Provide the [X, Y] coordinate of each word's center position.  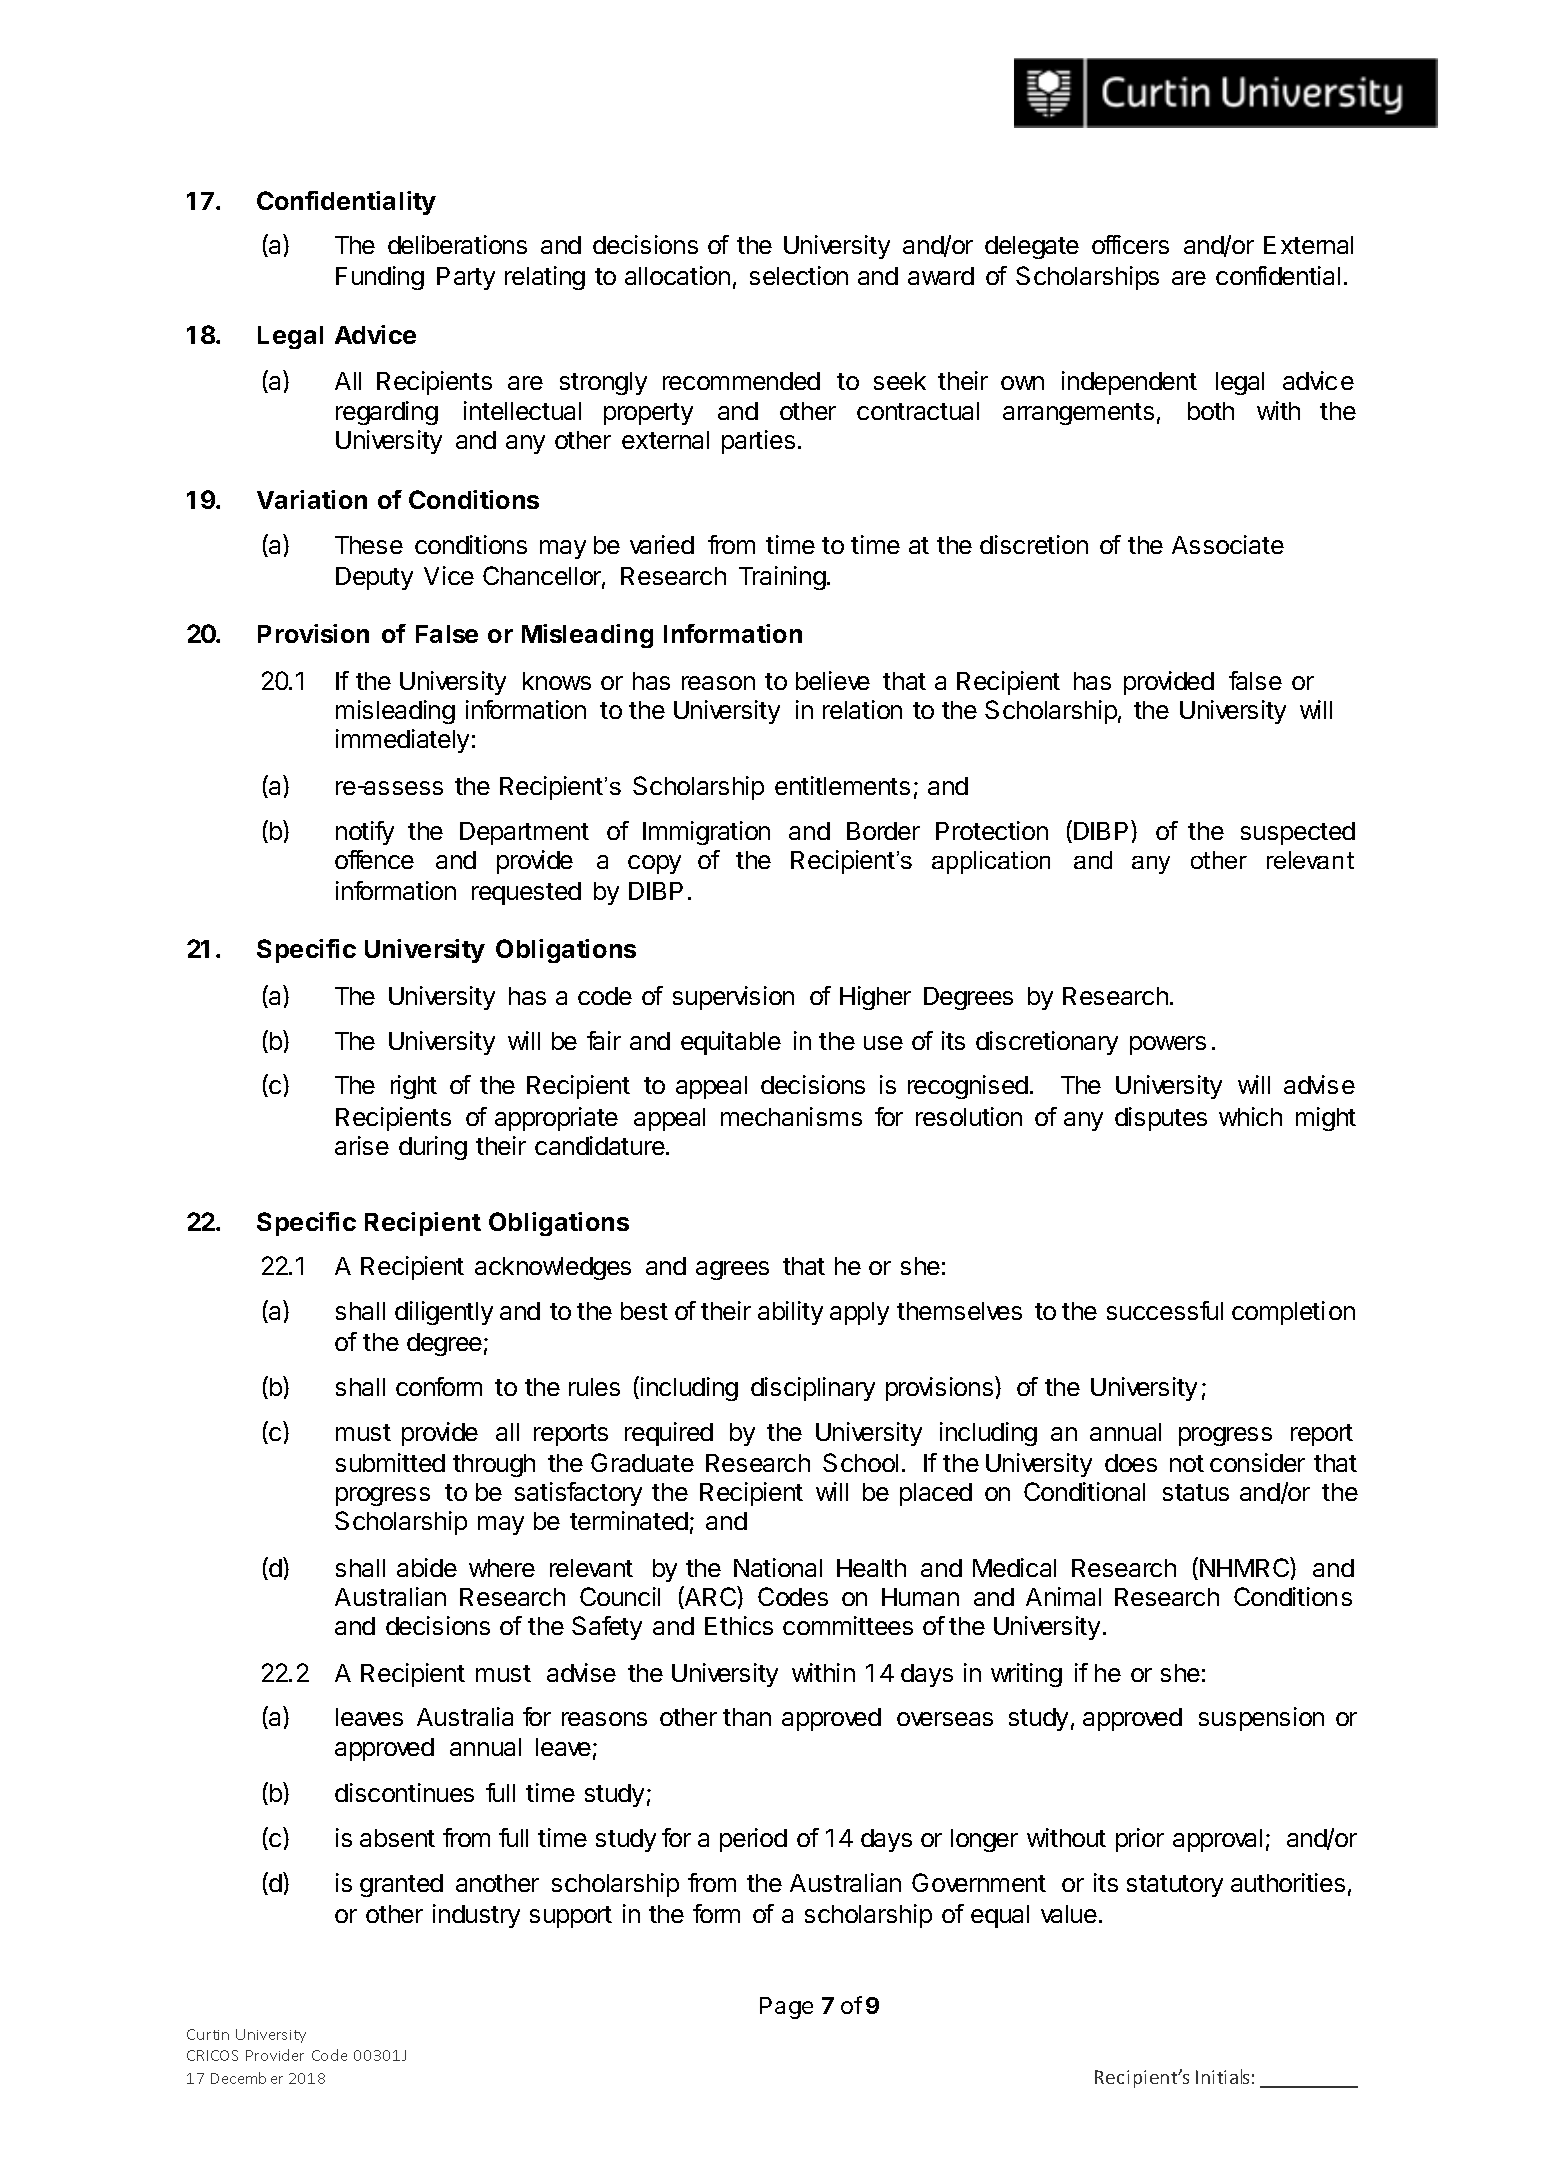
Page [786, 2008]
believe [833, 680]
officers [1130, 244]
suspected [1298, 833]
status [1196, 1492]
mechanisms [791, 1116]
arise [362, 1145]
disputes [1161, 1119]
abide [427, 1567]
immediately [402, 741]
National [778, 1567]
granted [401, 1885]
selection [799, 275]
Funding [380, 278]
